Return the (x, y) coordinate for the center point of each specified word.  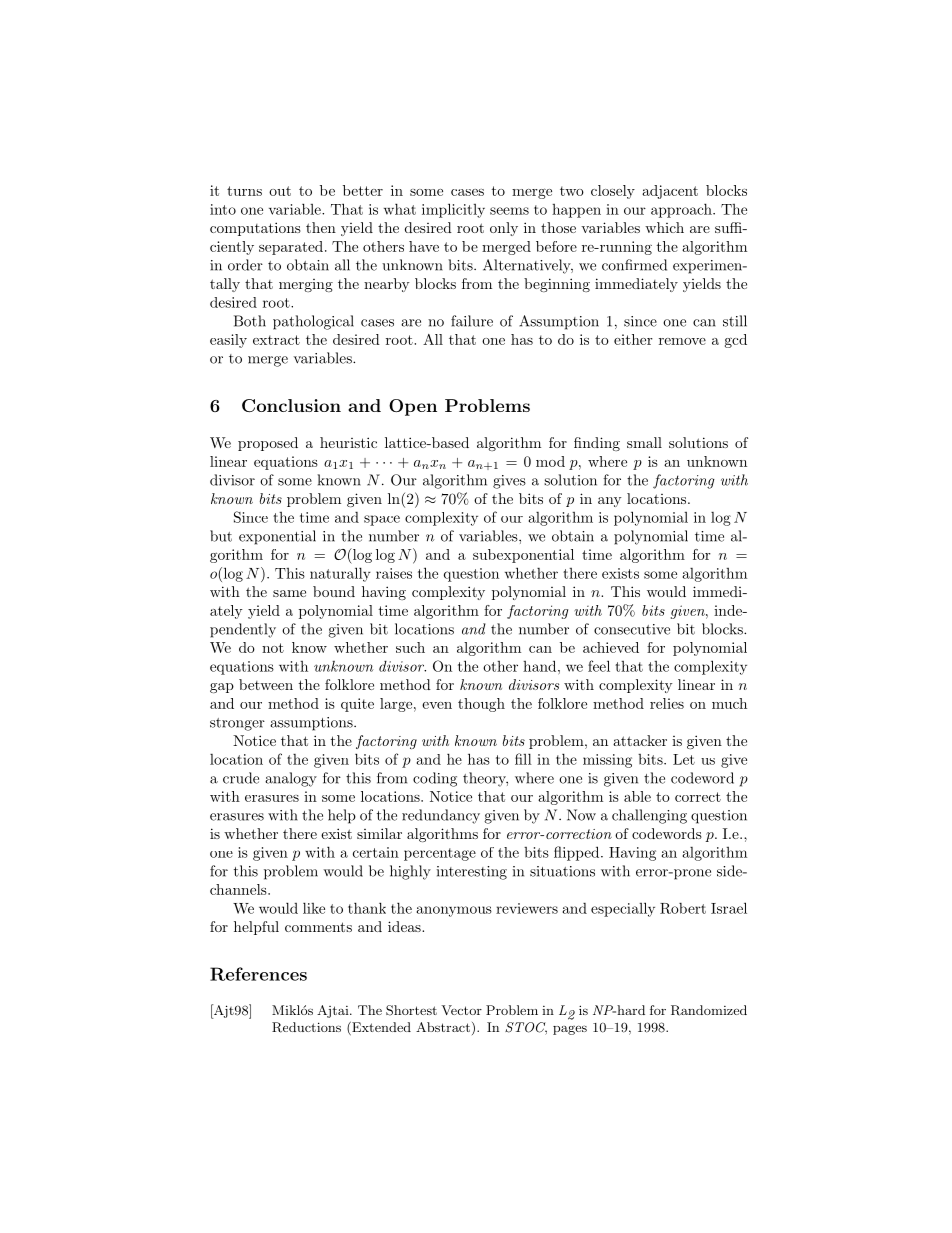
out (280, 191)
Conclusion (291, 405)
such (410, 647)
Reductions (306, 1027)
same (289, 593)
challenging (649, 816)
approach (682, 210)
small (644, 442)
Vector (461, 1010)
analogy (291, 779)
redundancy (441, 816)
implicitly (453, 210)
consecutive (632, 629)
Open (413, 407)
